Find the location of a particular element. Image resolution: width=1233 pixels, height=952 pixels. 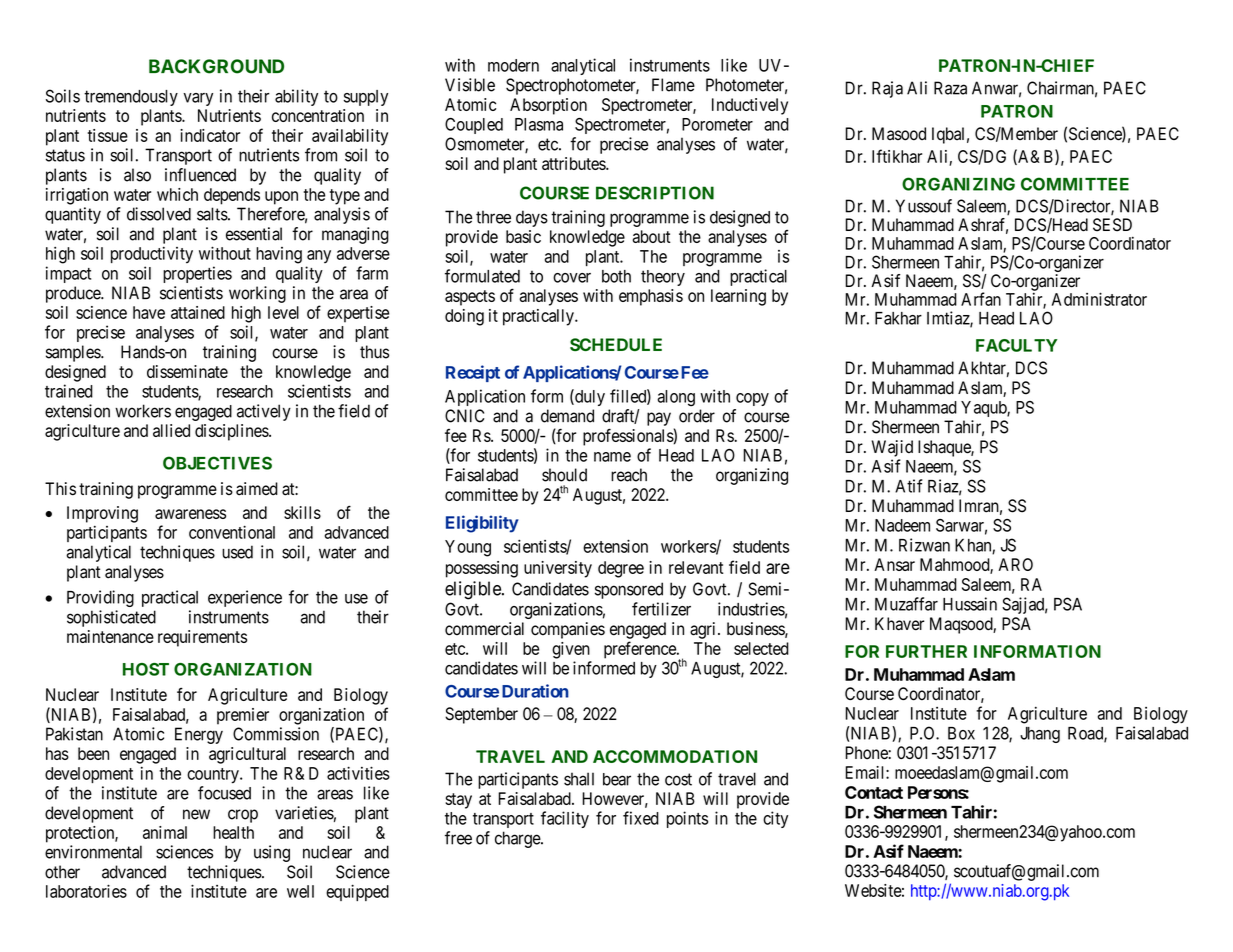

Administrator is located at coordinates (1099, 299).
